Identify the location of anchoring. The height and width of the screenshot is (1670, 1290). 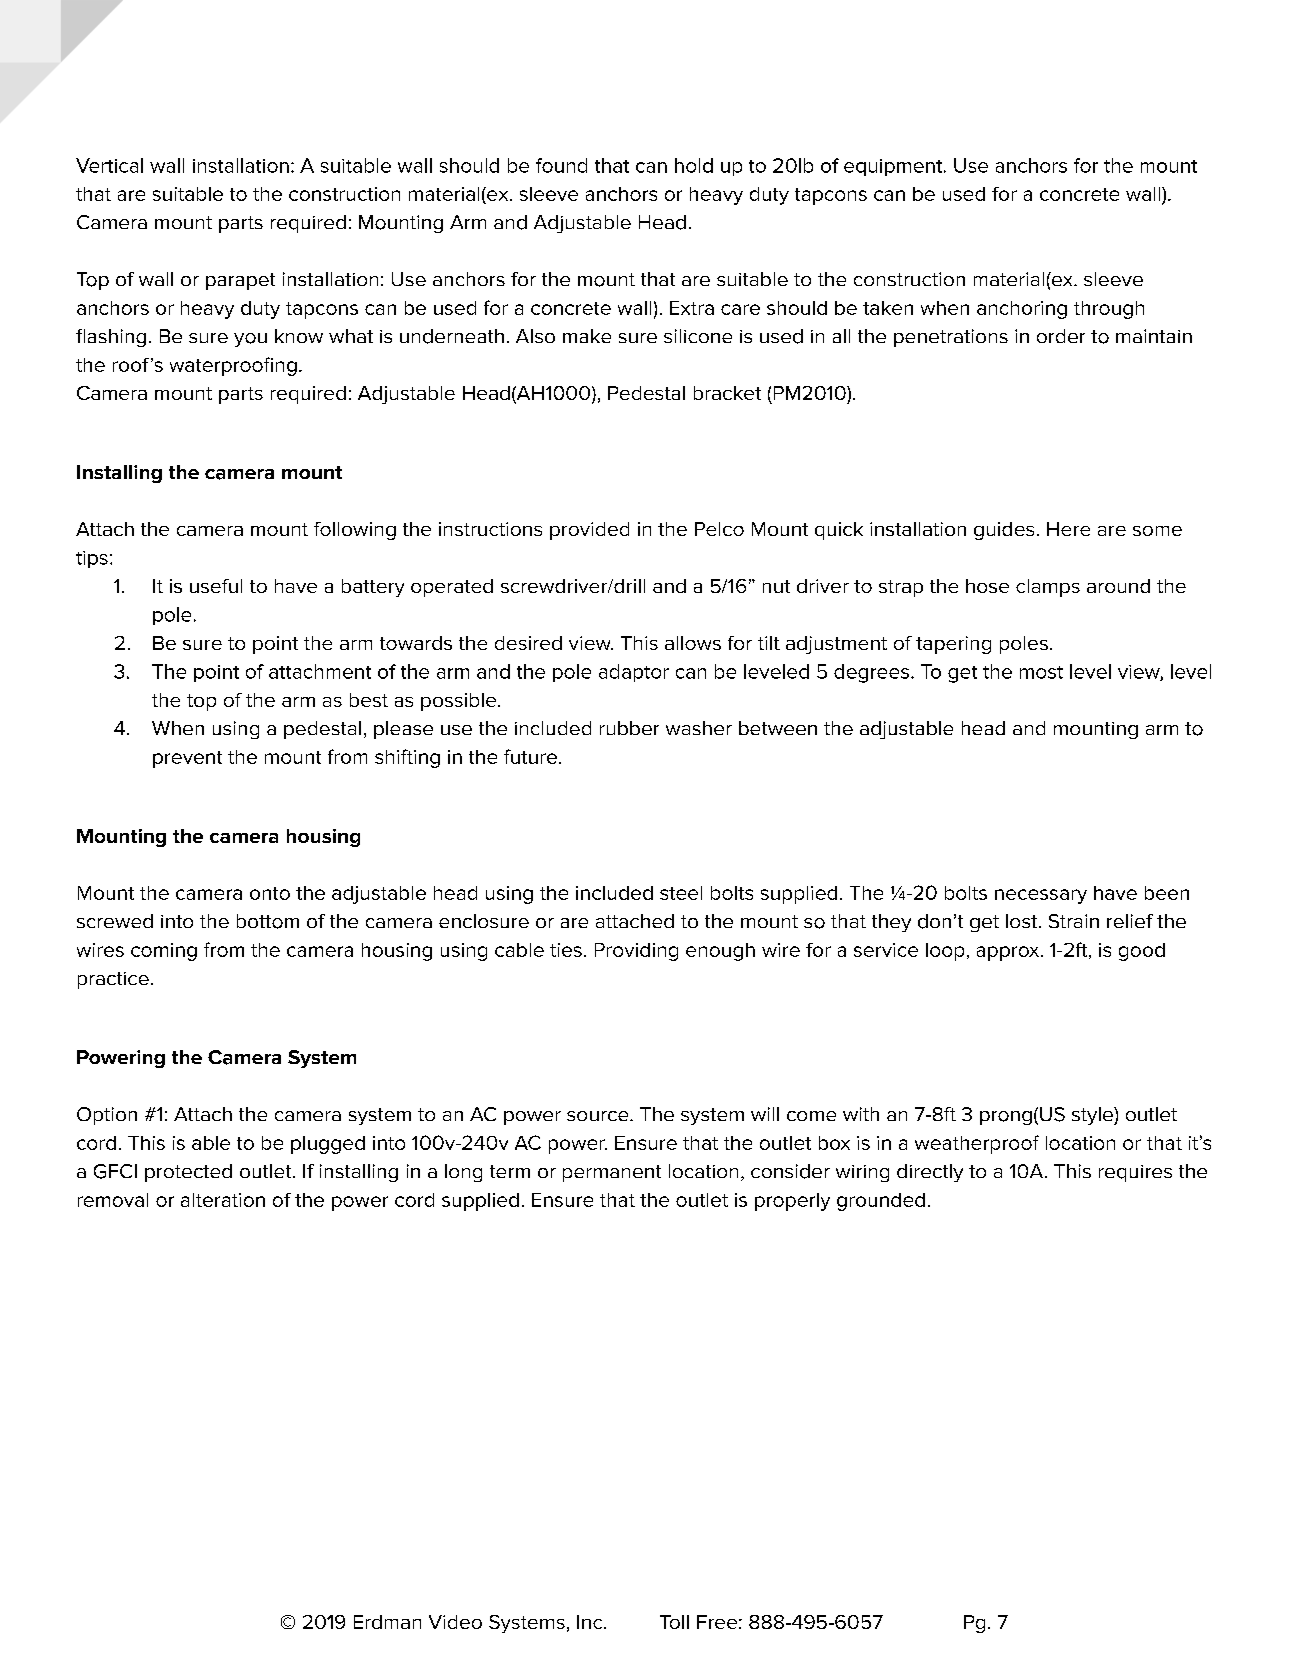
(1022, 310).
